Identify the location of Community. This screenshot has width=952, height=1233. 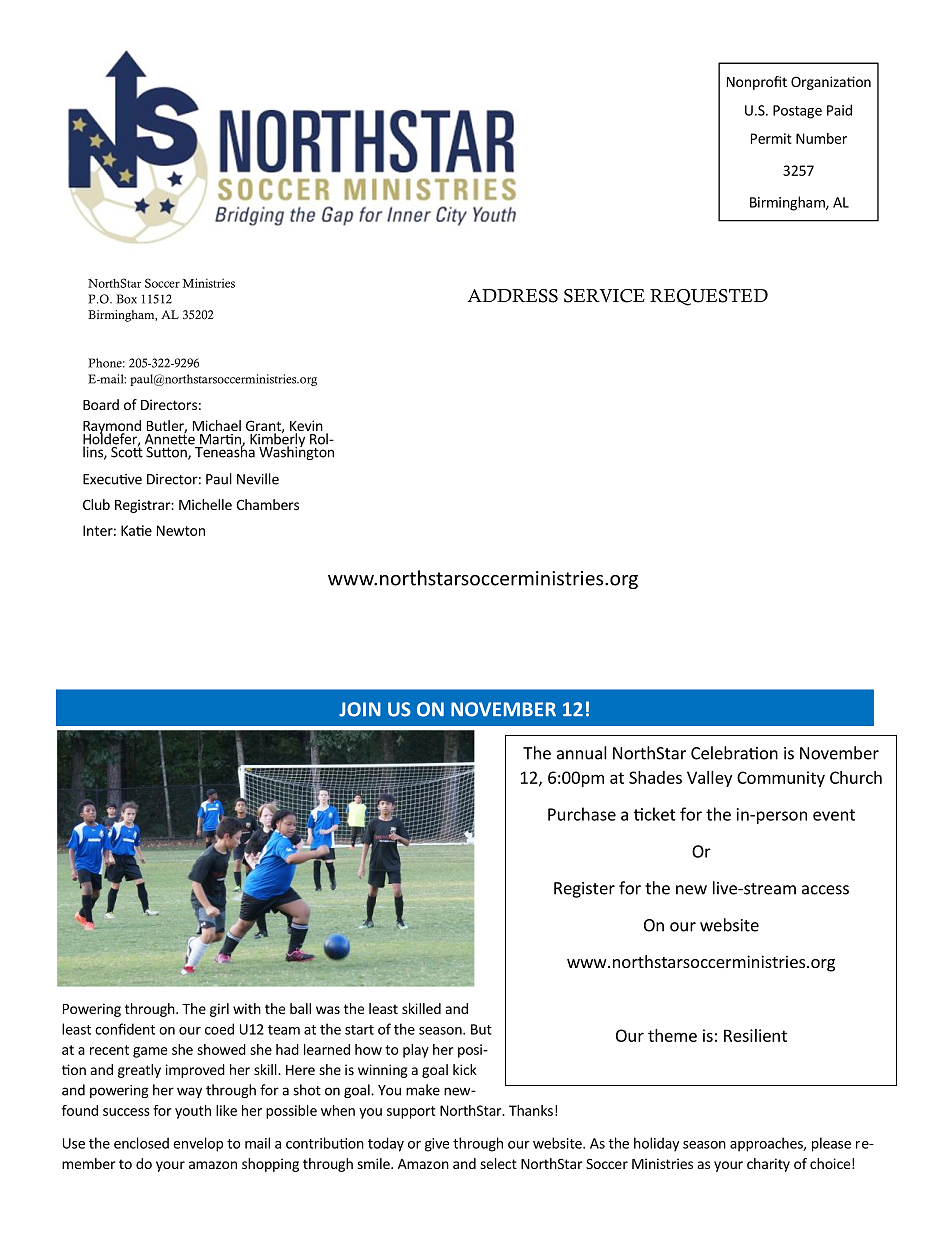
(781, 779).
